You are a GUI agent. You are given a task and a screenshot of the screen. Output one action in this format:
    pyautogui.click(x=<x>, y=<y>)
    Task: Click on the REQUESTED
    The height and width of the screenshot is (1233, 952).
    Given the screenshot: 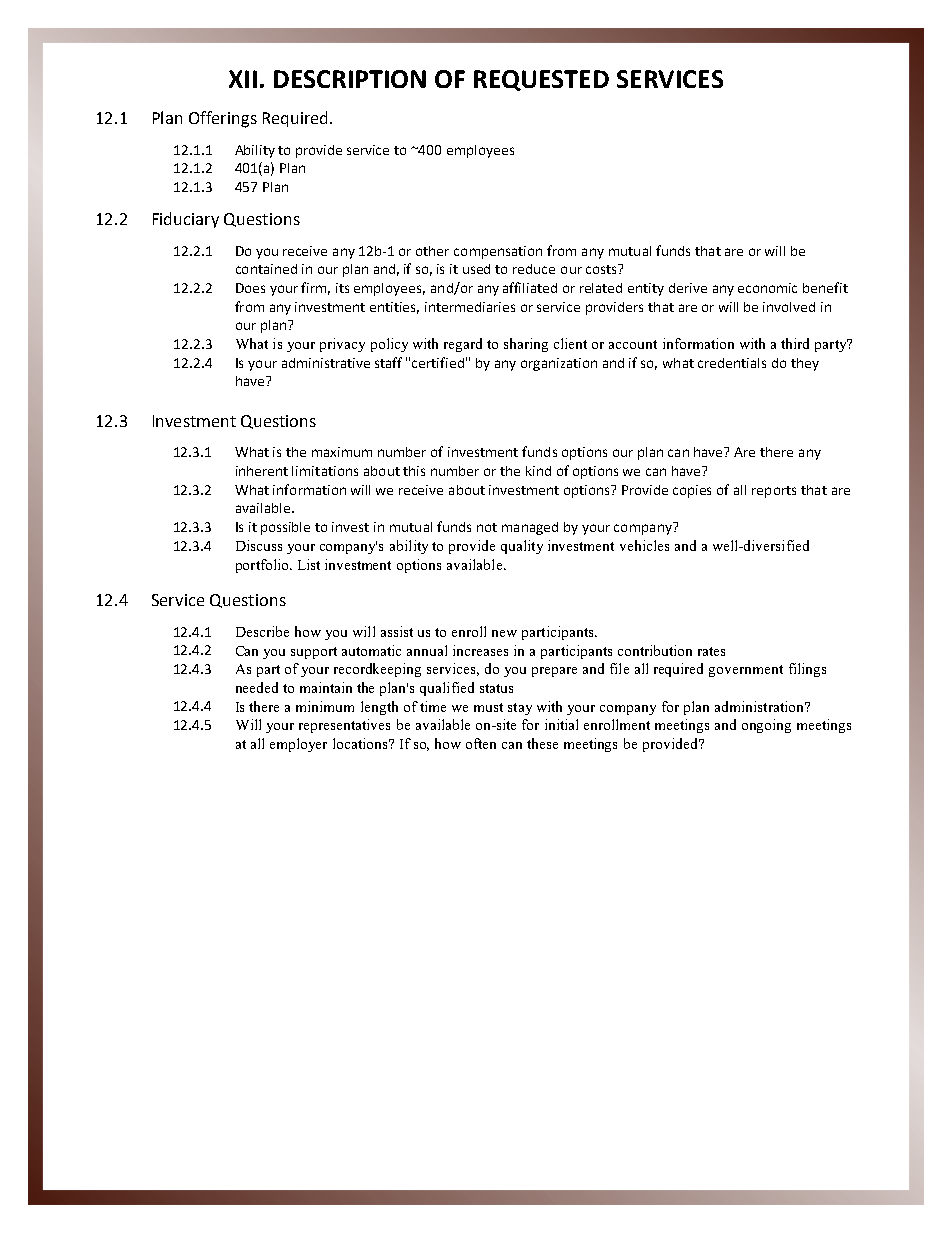 What is the action you would take?
    pyautogui.click(x=541, y=80)
